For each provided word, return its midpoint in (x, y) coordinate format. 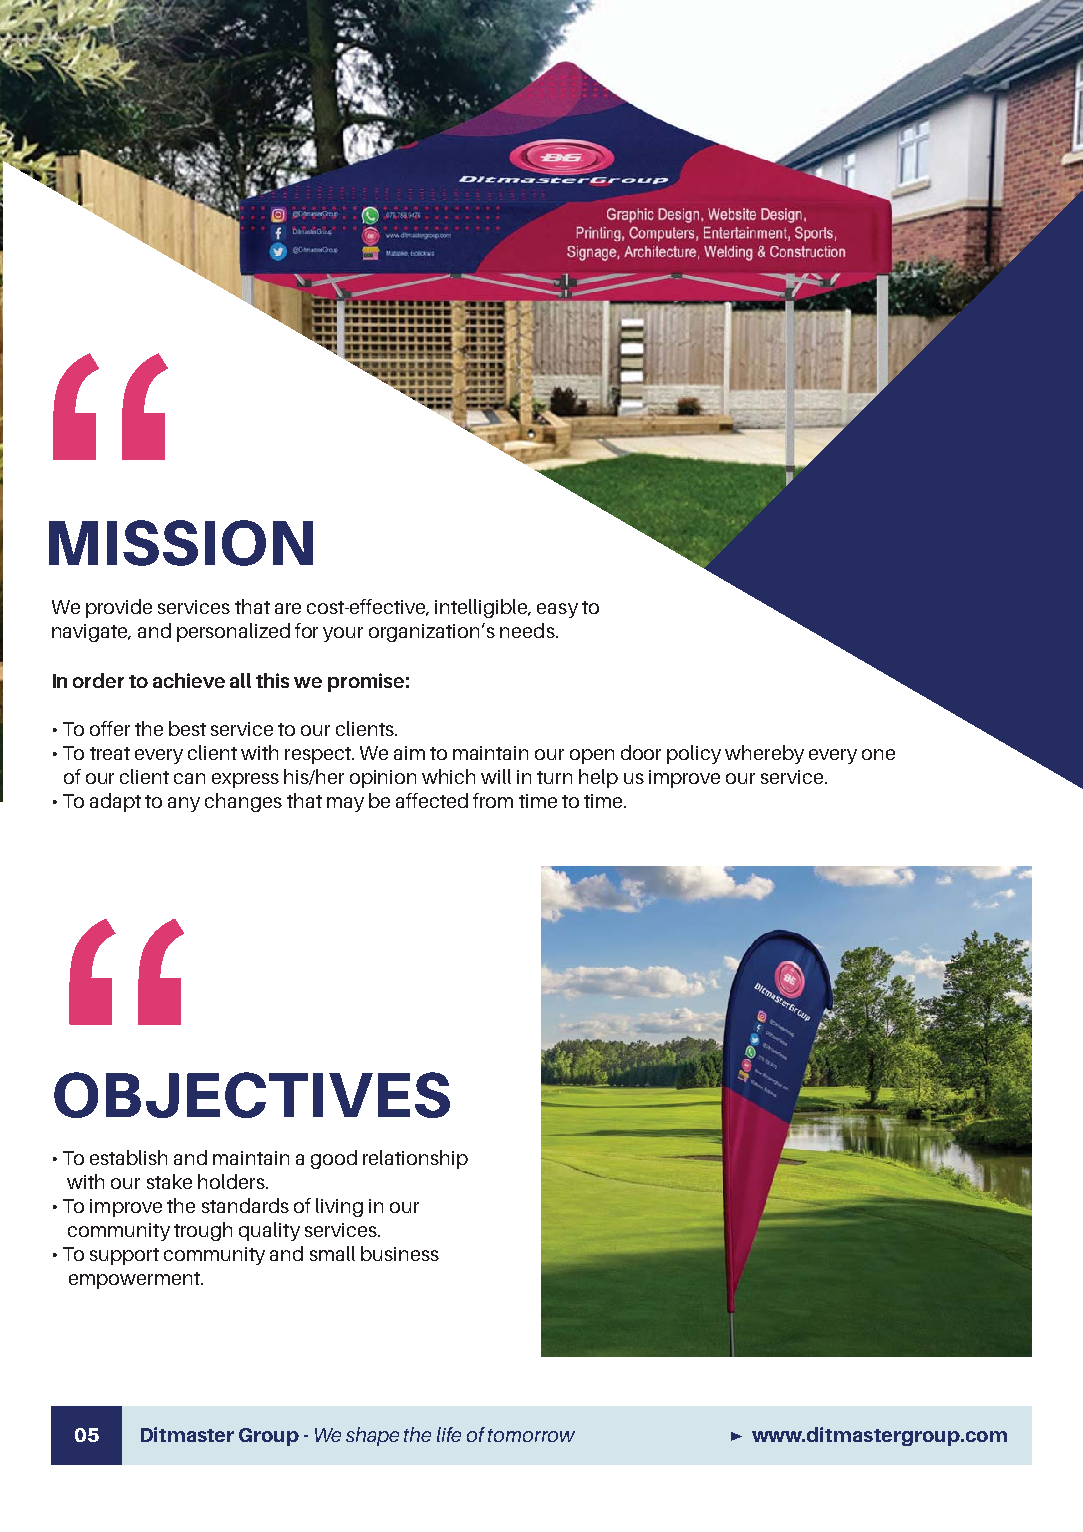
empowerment (135, 1280)
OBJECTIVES (252, 1095)
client (144, 776)
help (598, 778)
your (343, 634)
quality (269, 1231)
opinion (383, 779)
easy (557, 610)
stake (169, 1181)
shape (372, 1436)
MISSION (181, 543)
